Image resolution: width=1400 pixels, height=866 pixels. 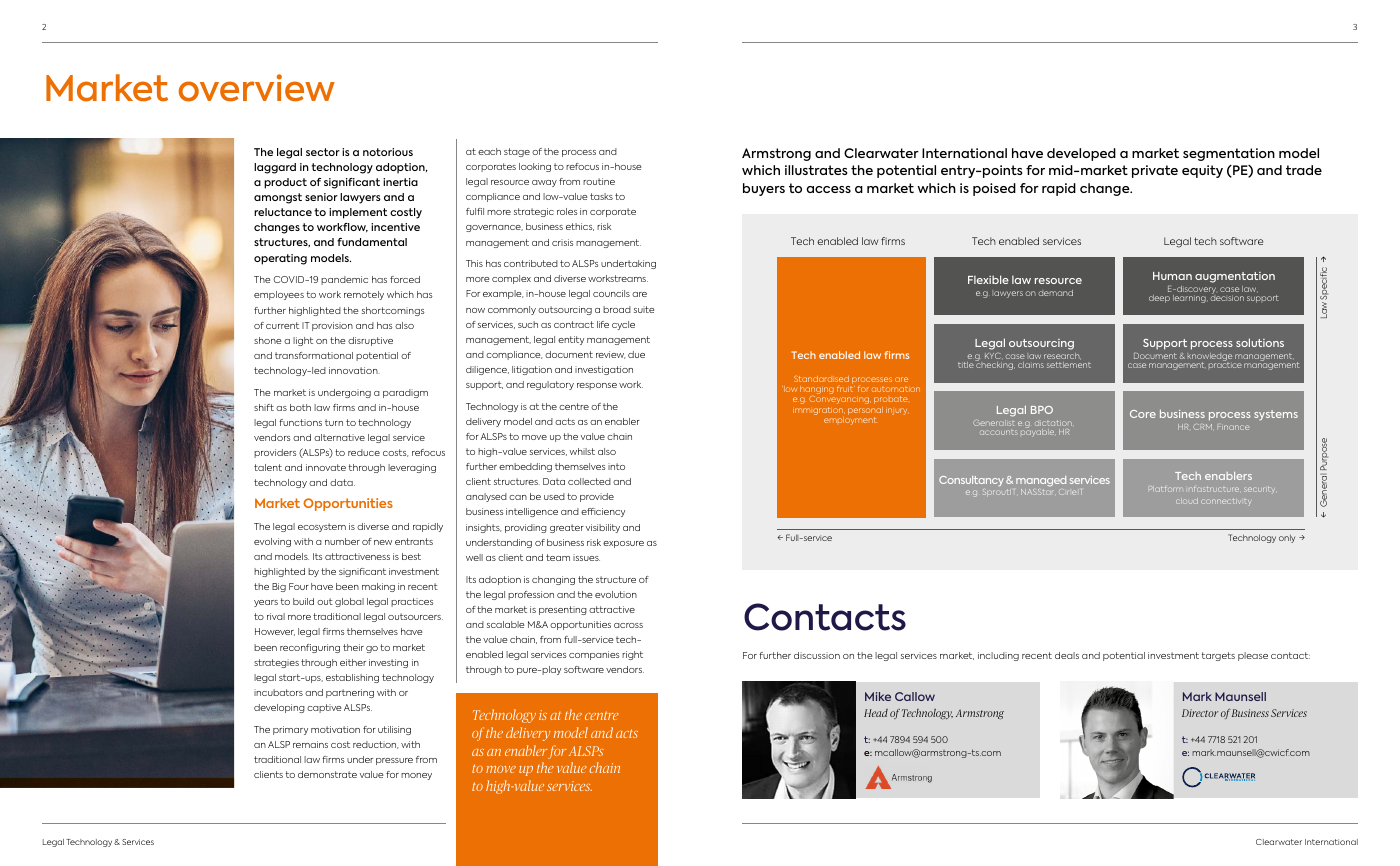 What do you see at coordinates (388, 152) in the screenshot?
I see `notorious` at bounding box center [388, 152].
